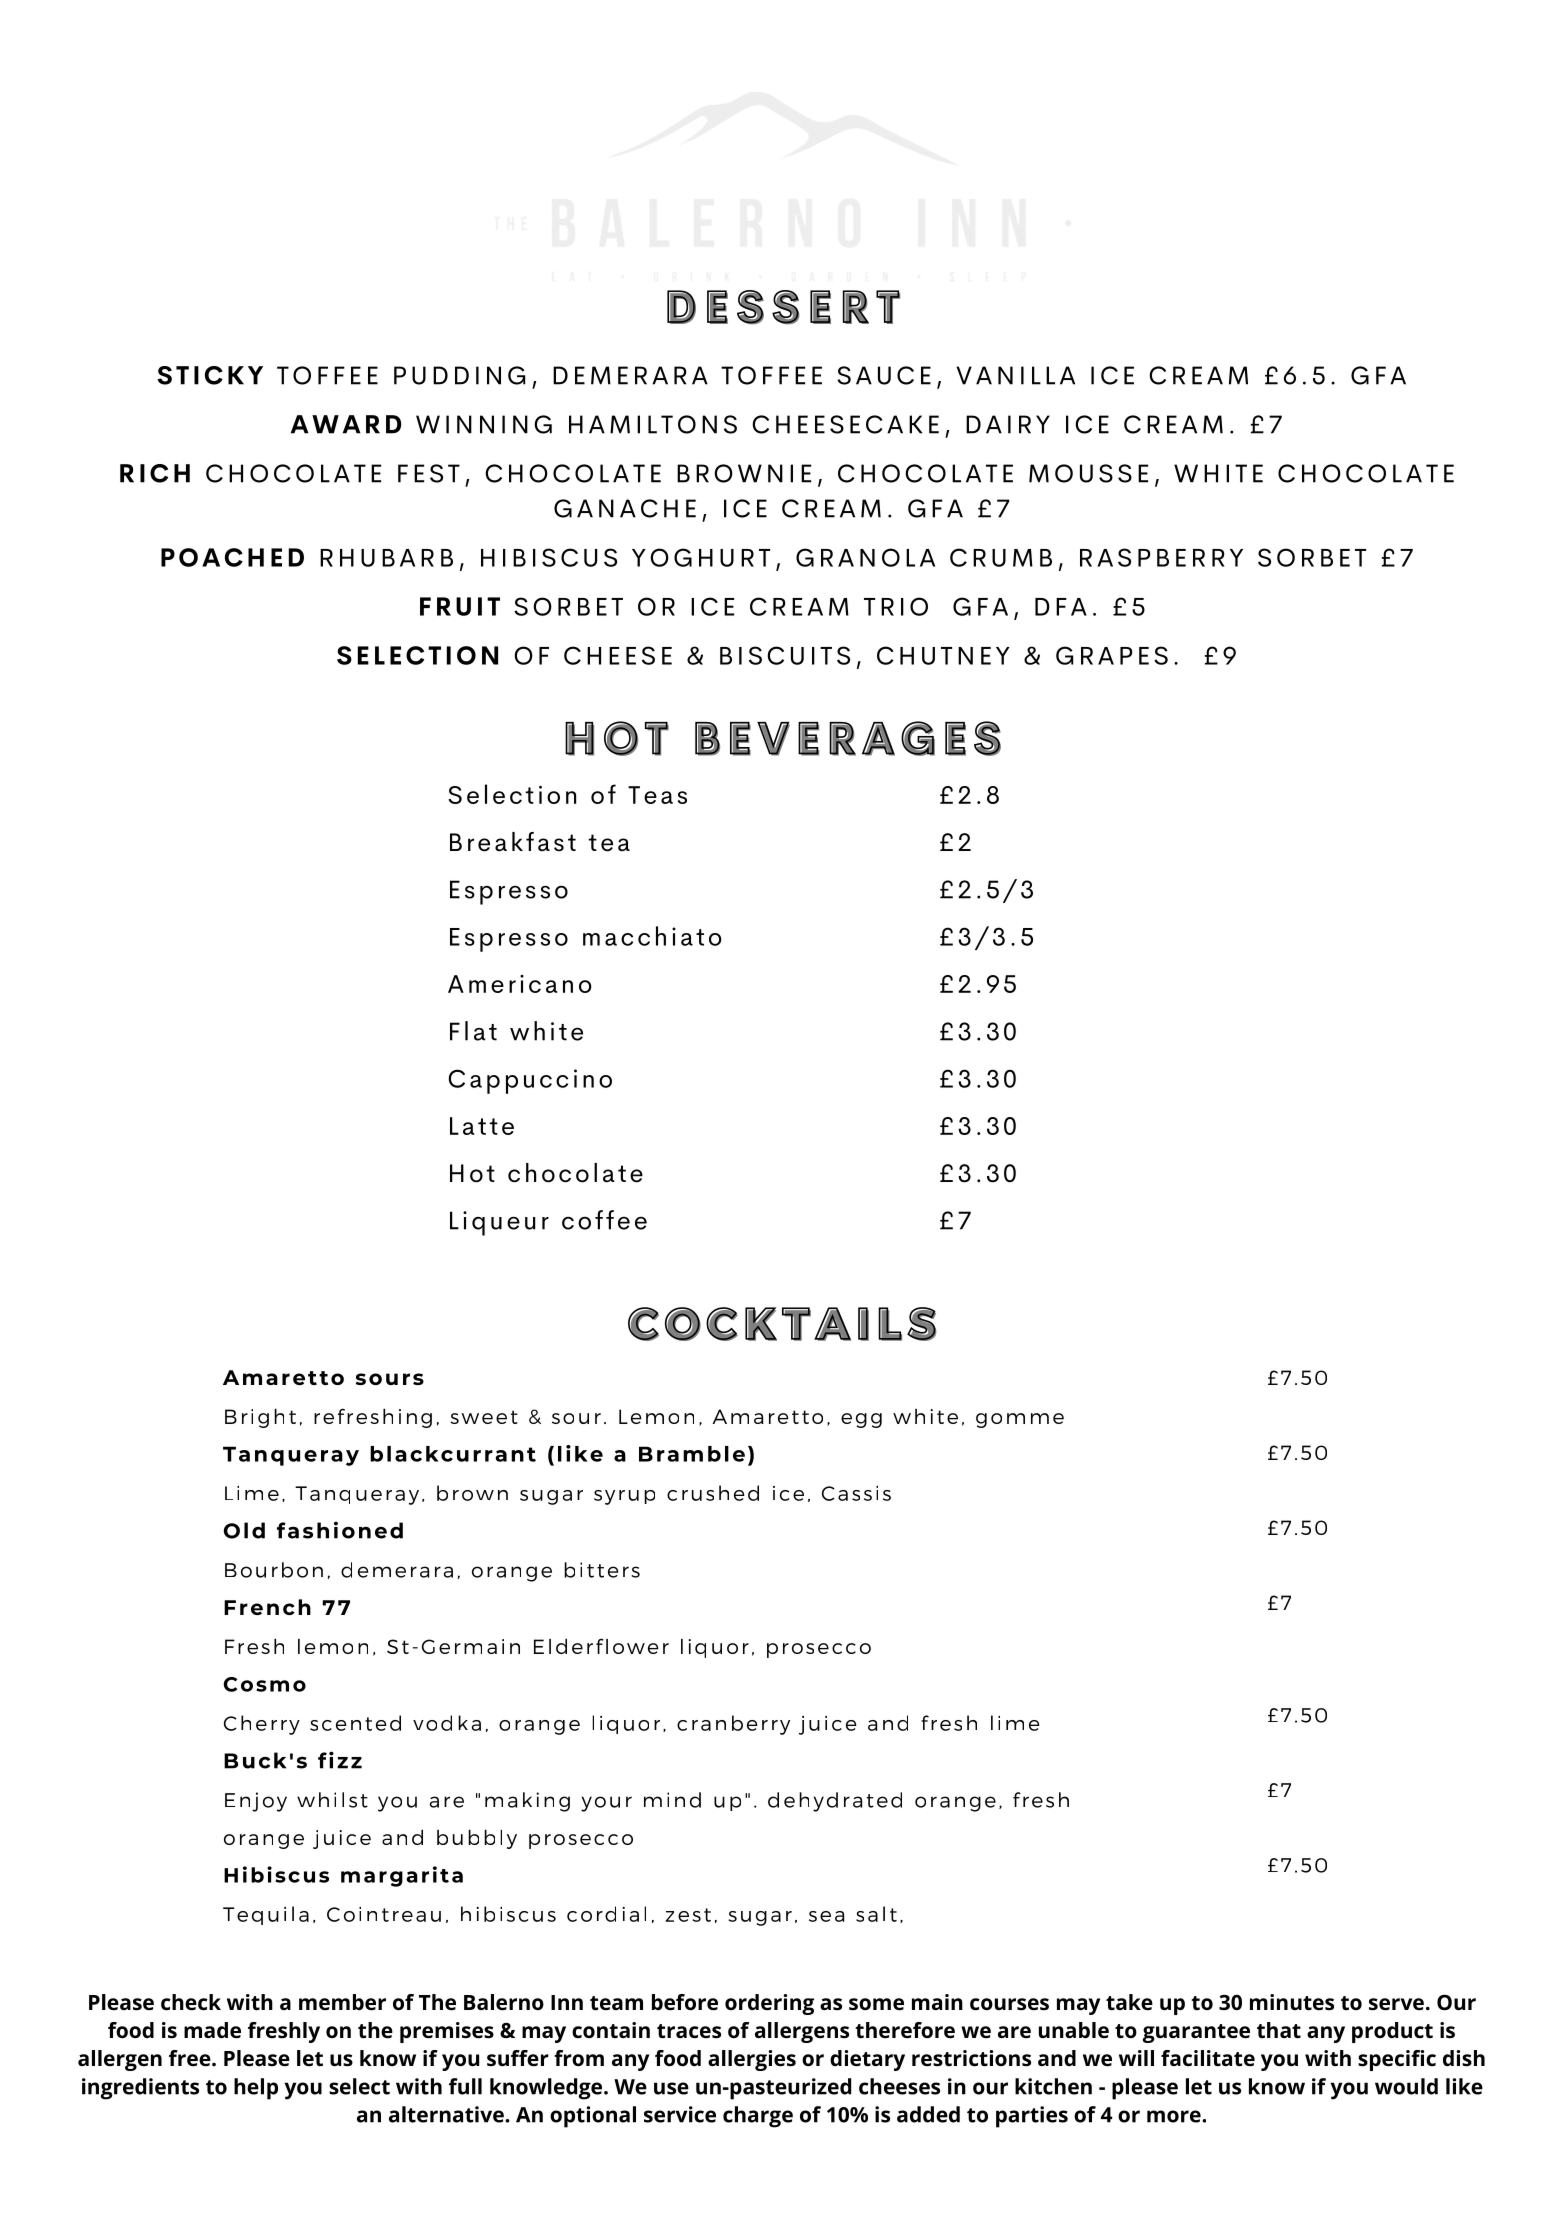 This screenshot has width=1564, height=2215. Describe the element at coordinates (657, 795) in the screenshot. I see `Teas` at that location.
